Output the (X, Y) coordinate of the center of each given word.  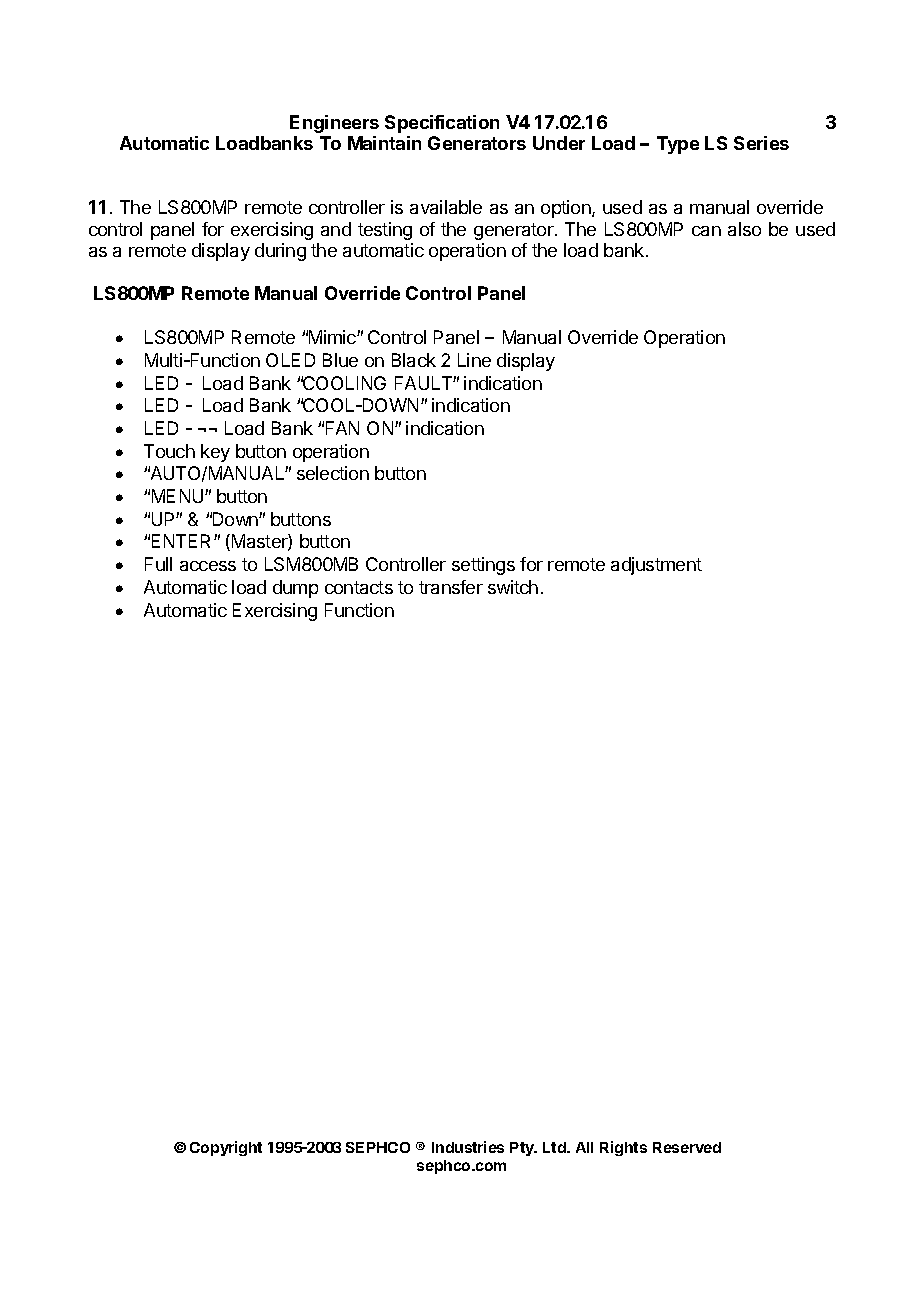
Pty (523, 1149)
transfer (451, 587)
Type (678, 145)
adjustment (656, 566)
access (208, 566)
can (706, 231)
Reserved (687, 1147)
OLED (290, 360)
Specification (442, 124)
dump (295, 589)
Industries (468, 1147)
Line (474, 360)
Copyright (226, 1148)
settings (483, 566)
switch (513, 587)
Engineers (334, 124)
